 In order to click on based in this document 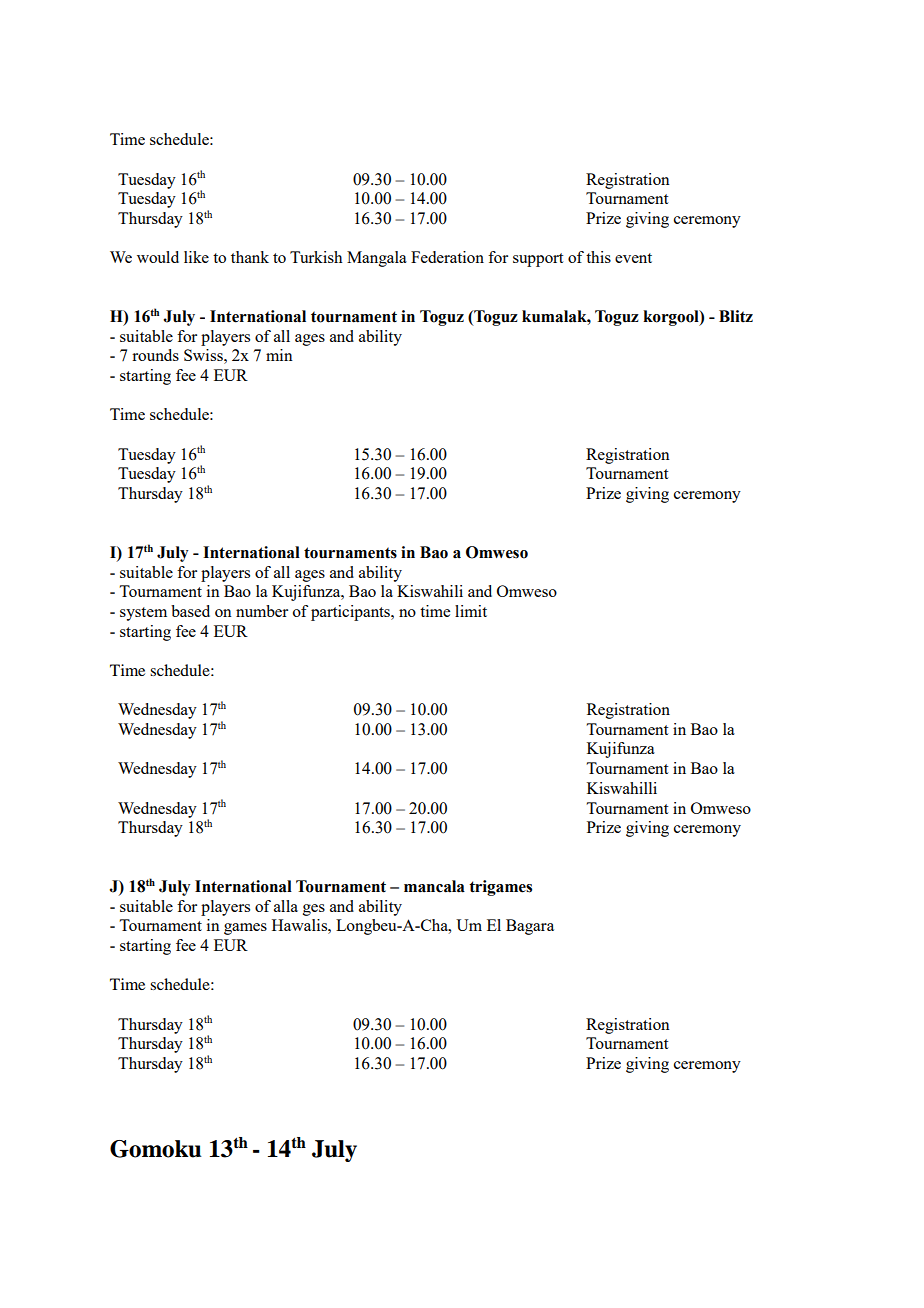, I will do `click(190, 611)`.
